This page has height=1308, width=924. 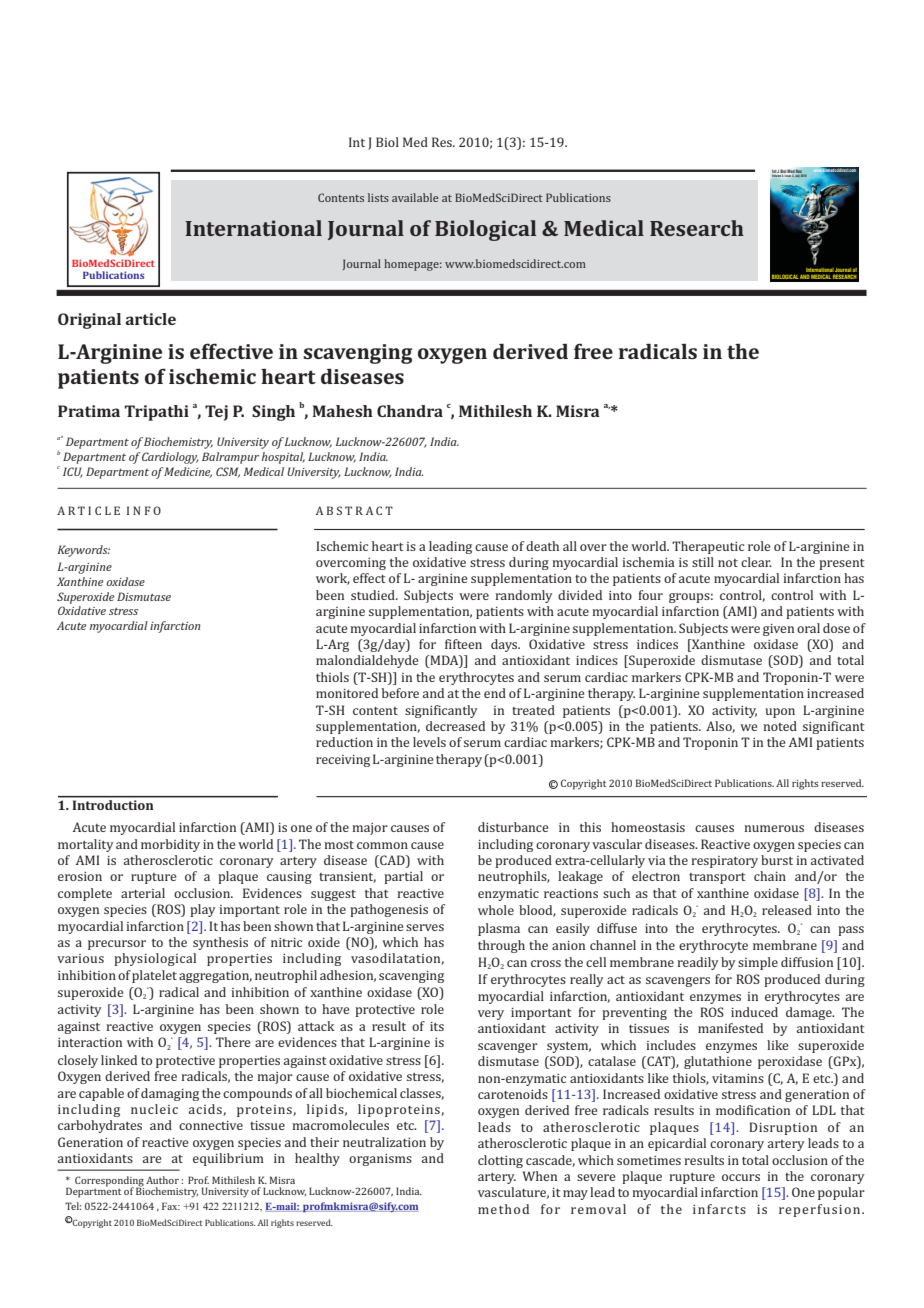 I want to click on clear, so click(x=756, y=562).
